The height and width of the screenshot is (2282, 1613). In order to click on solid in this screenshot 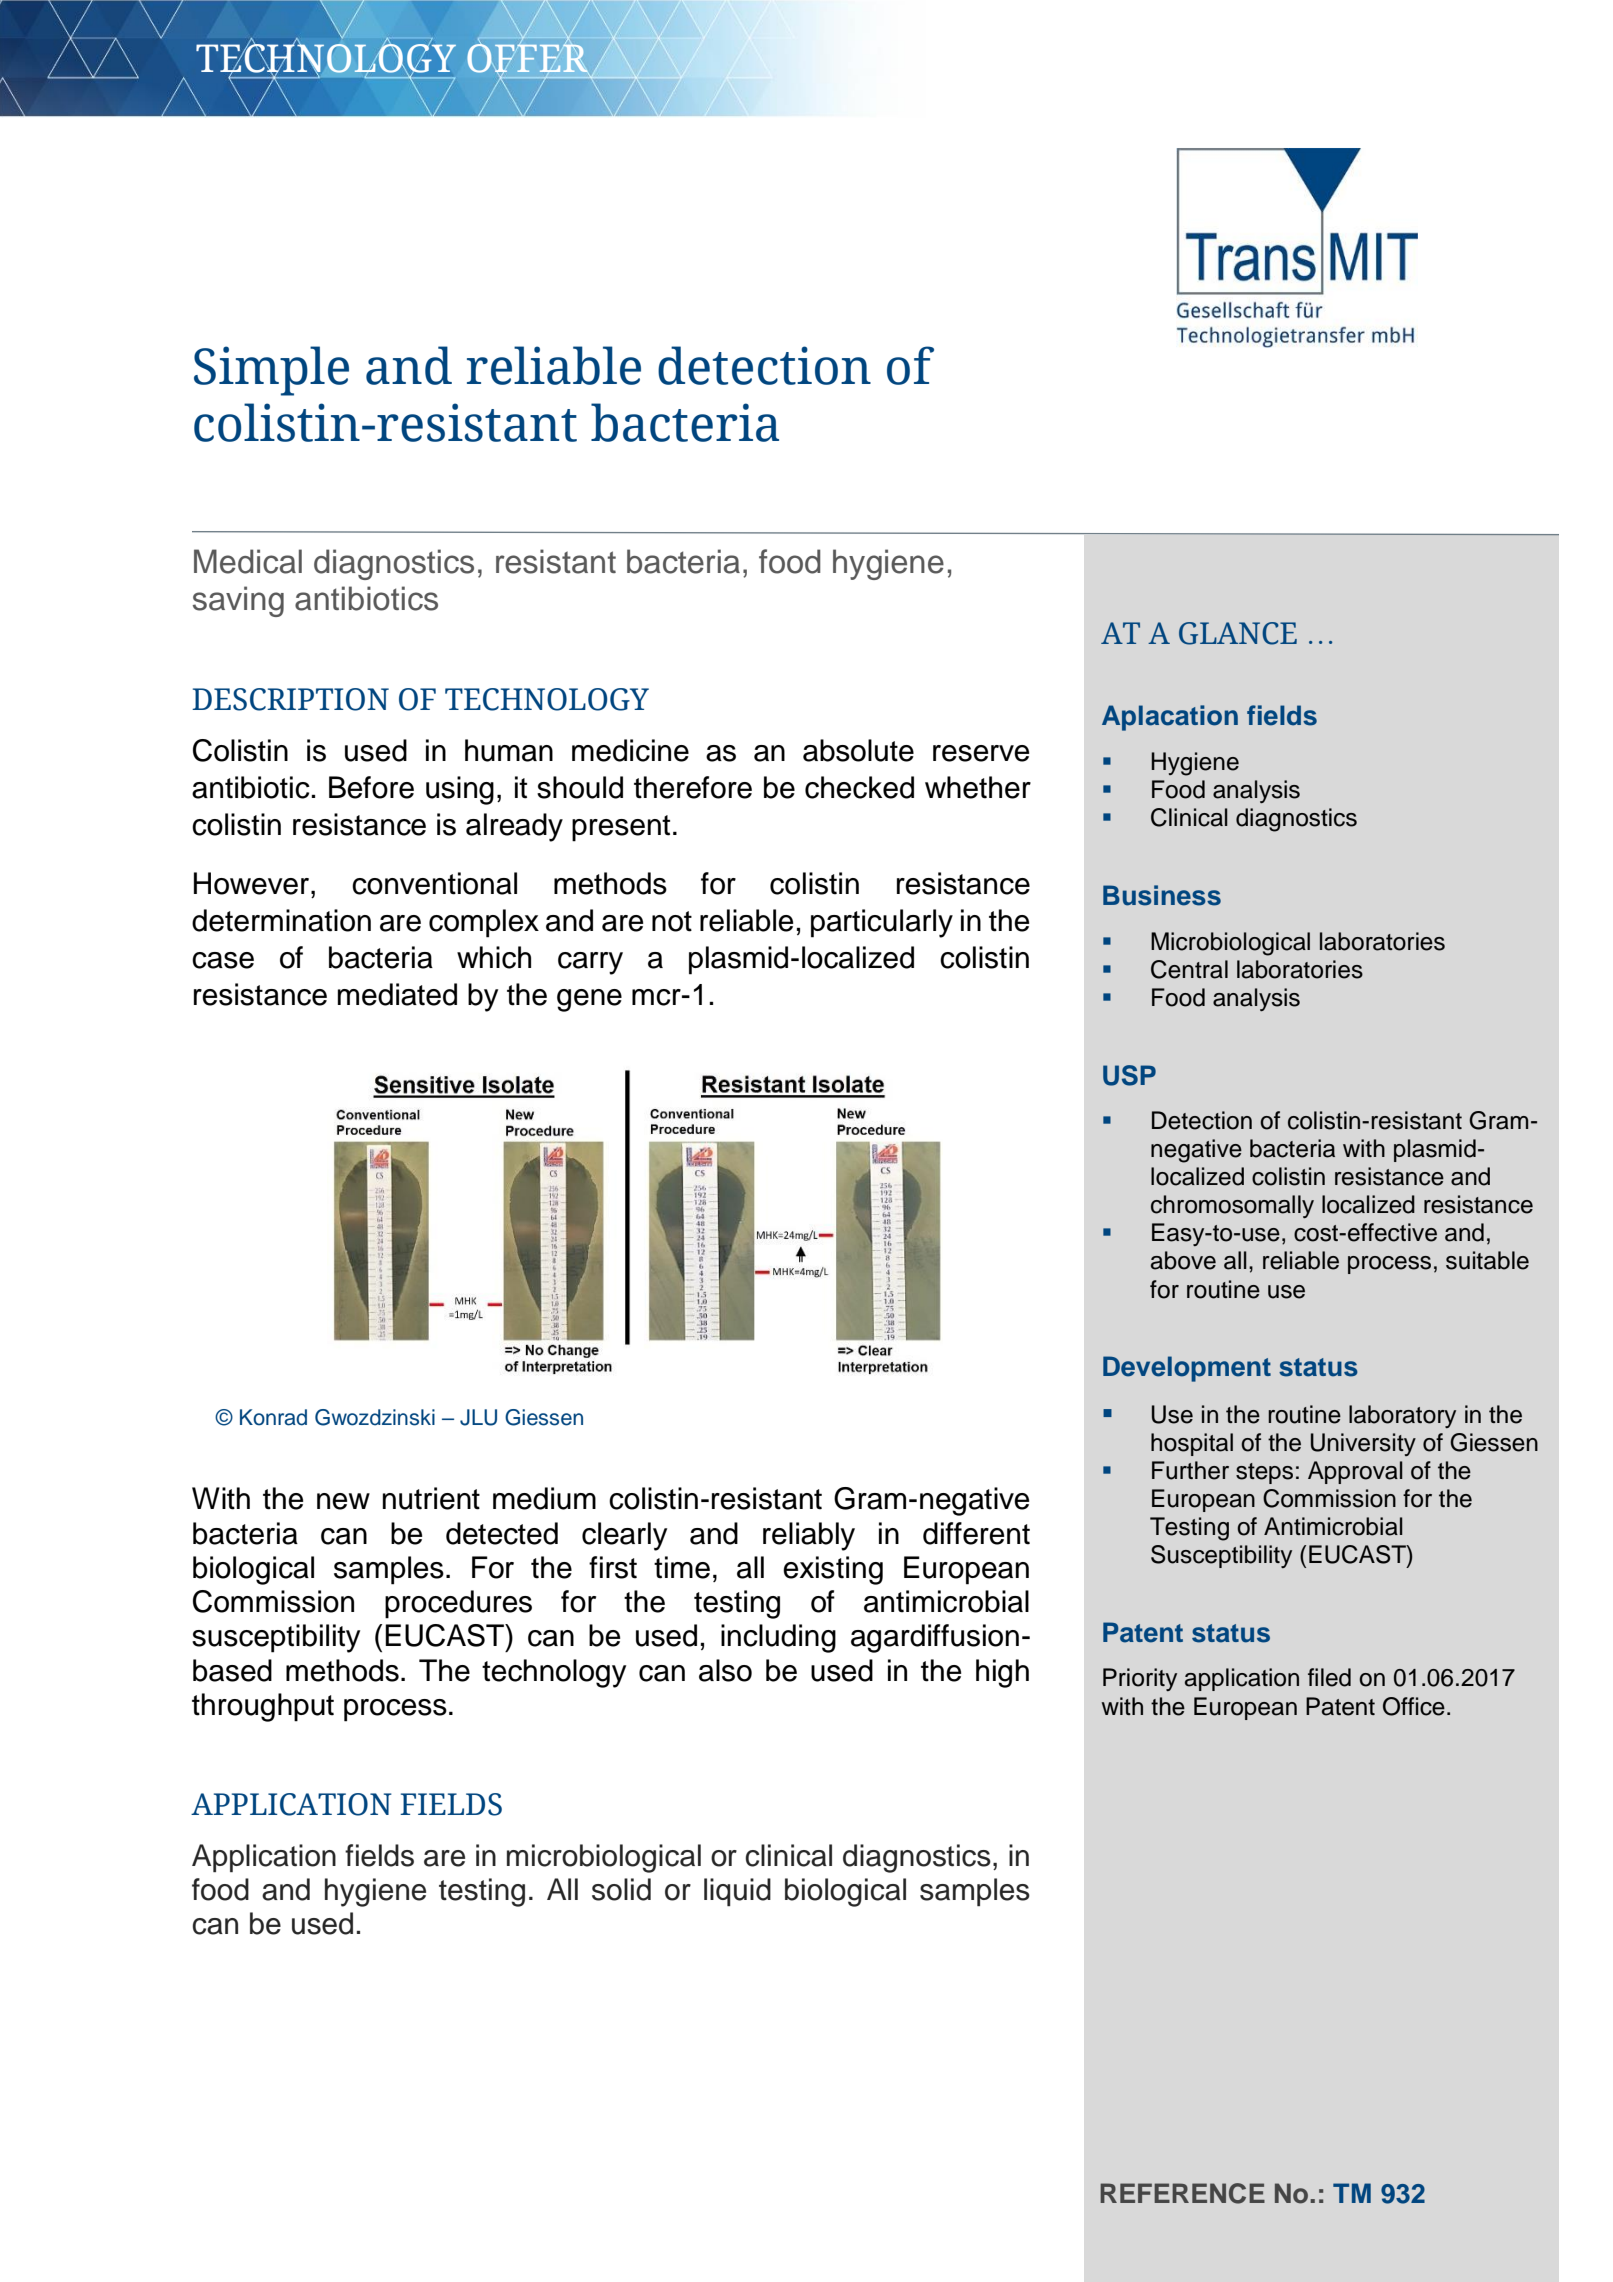, I will do `click(621, 1889)`.
